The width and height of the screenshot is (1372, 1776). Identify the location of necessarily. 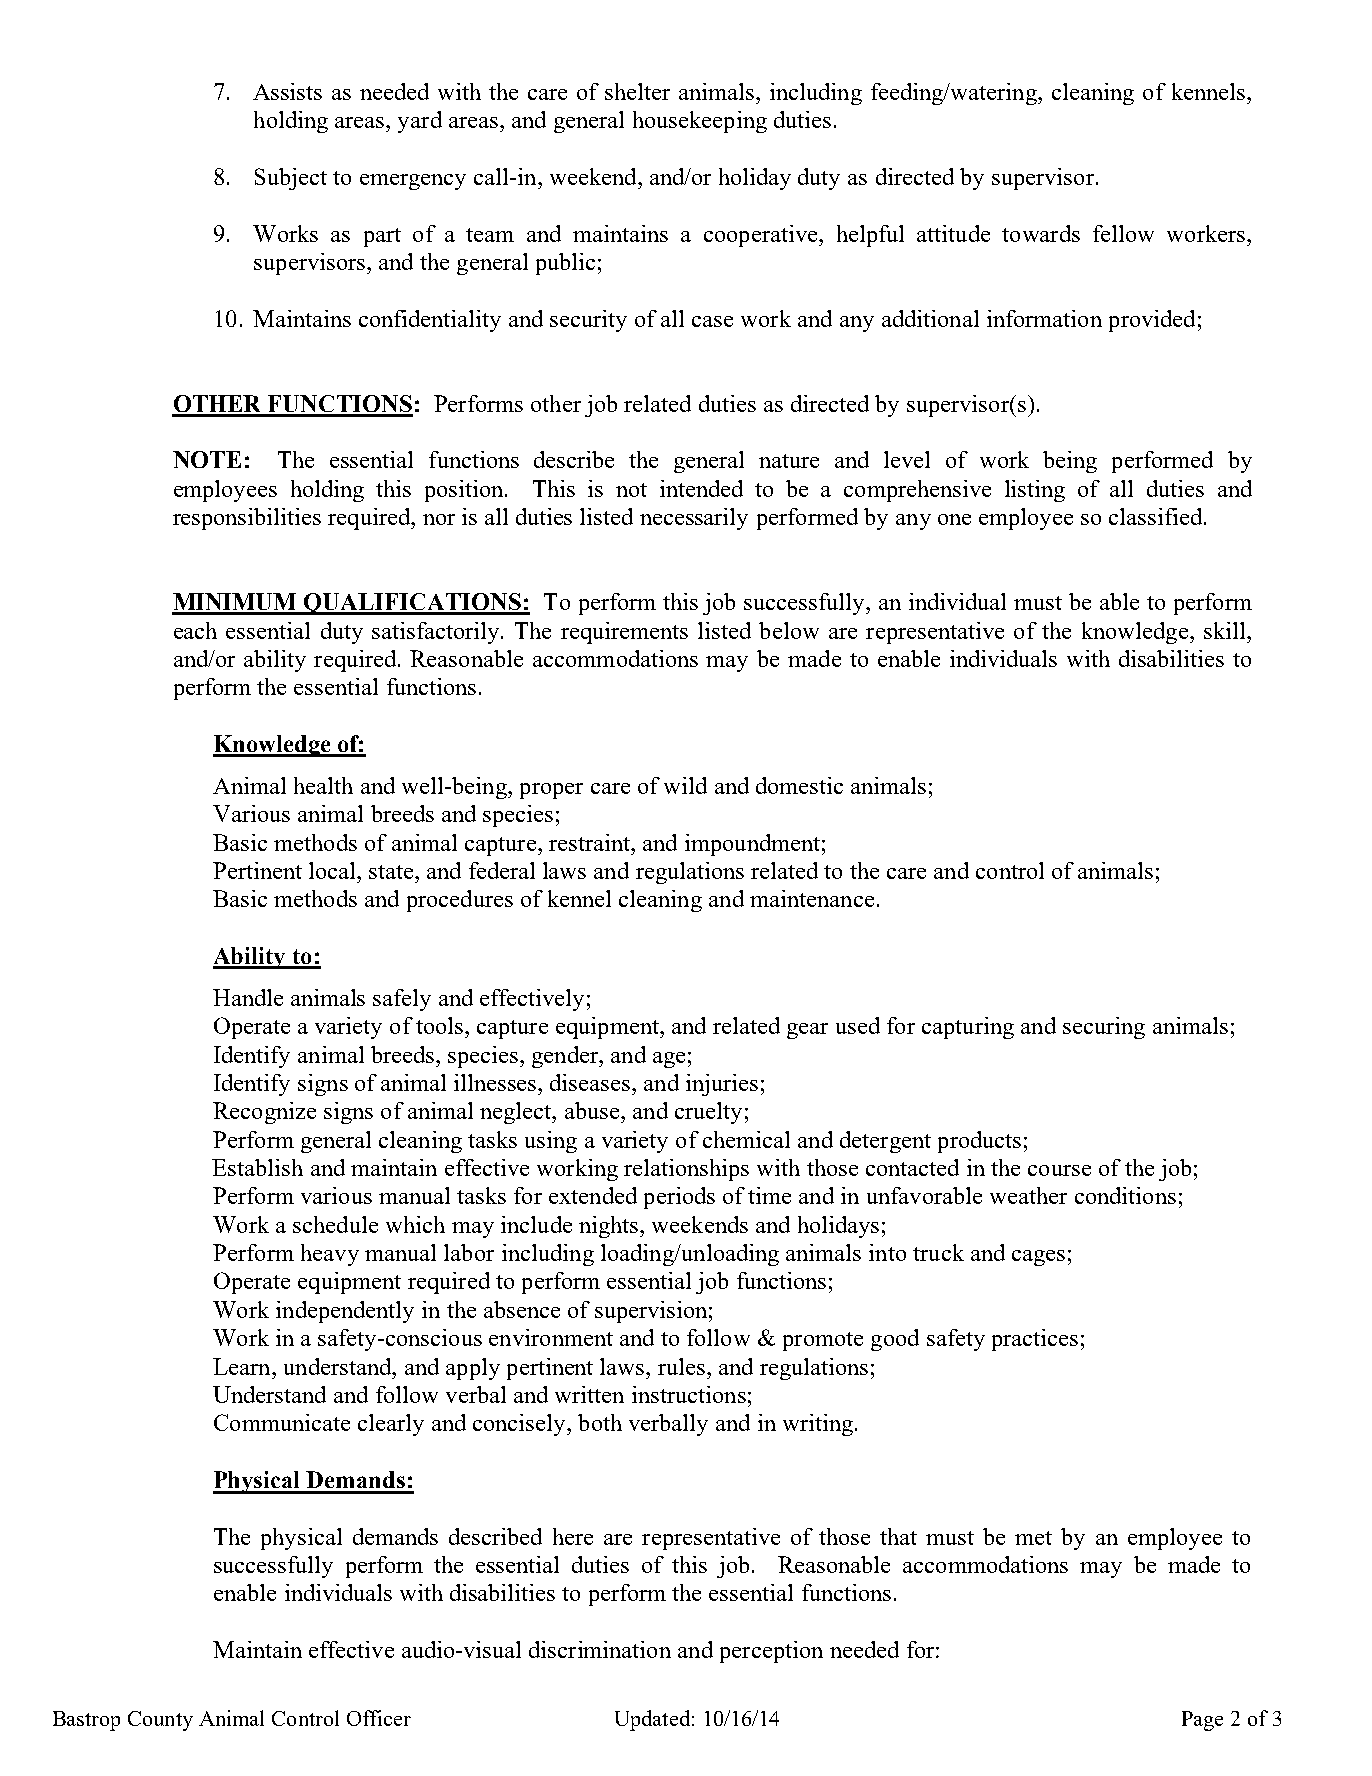
(694, 519).
